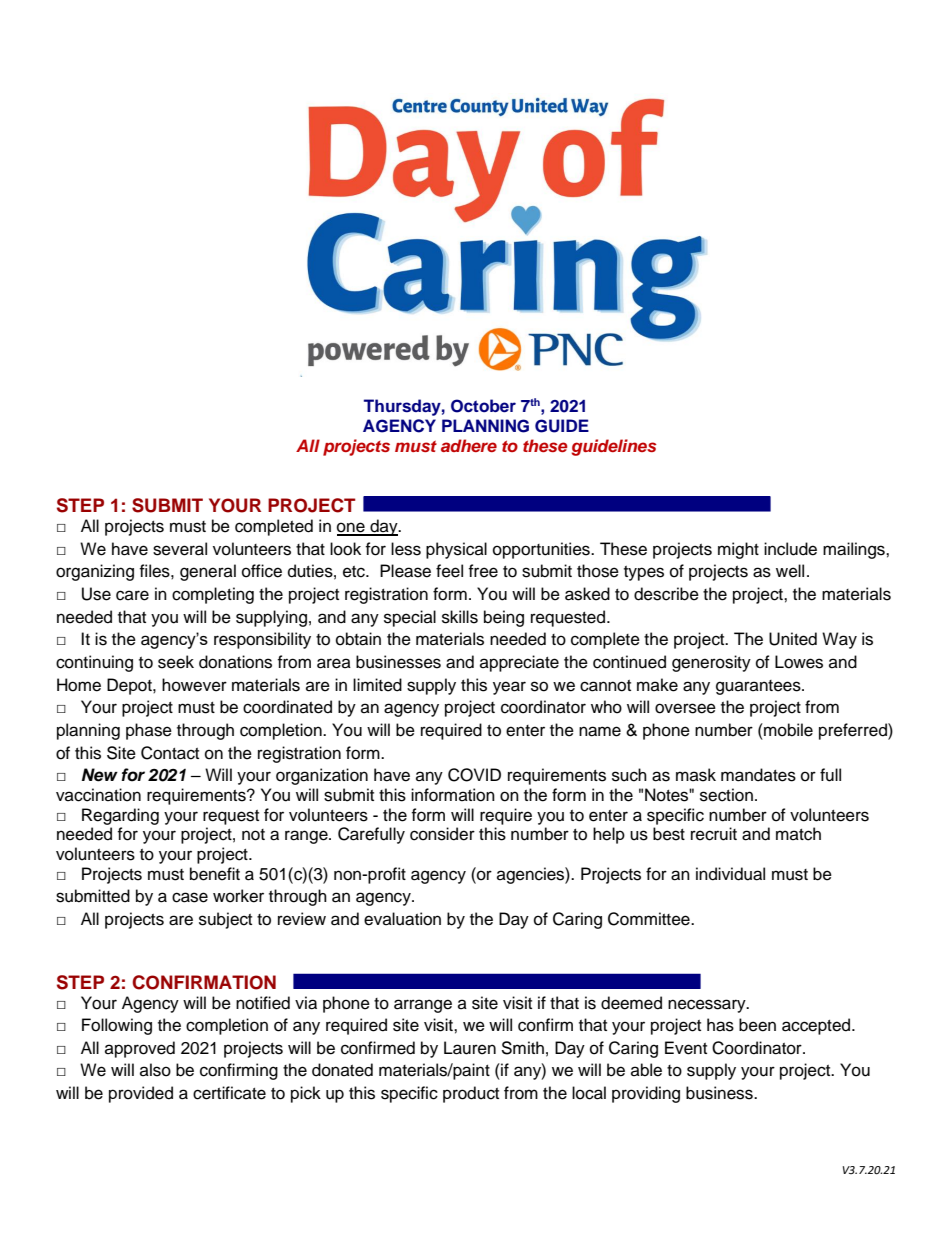  What do you see at coordinates (155, 1070) in the screenshot?
I see `also` at bounding box center [155, 1070].
